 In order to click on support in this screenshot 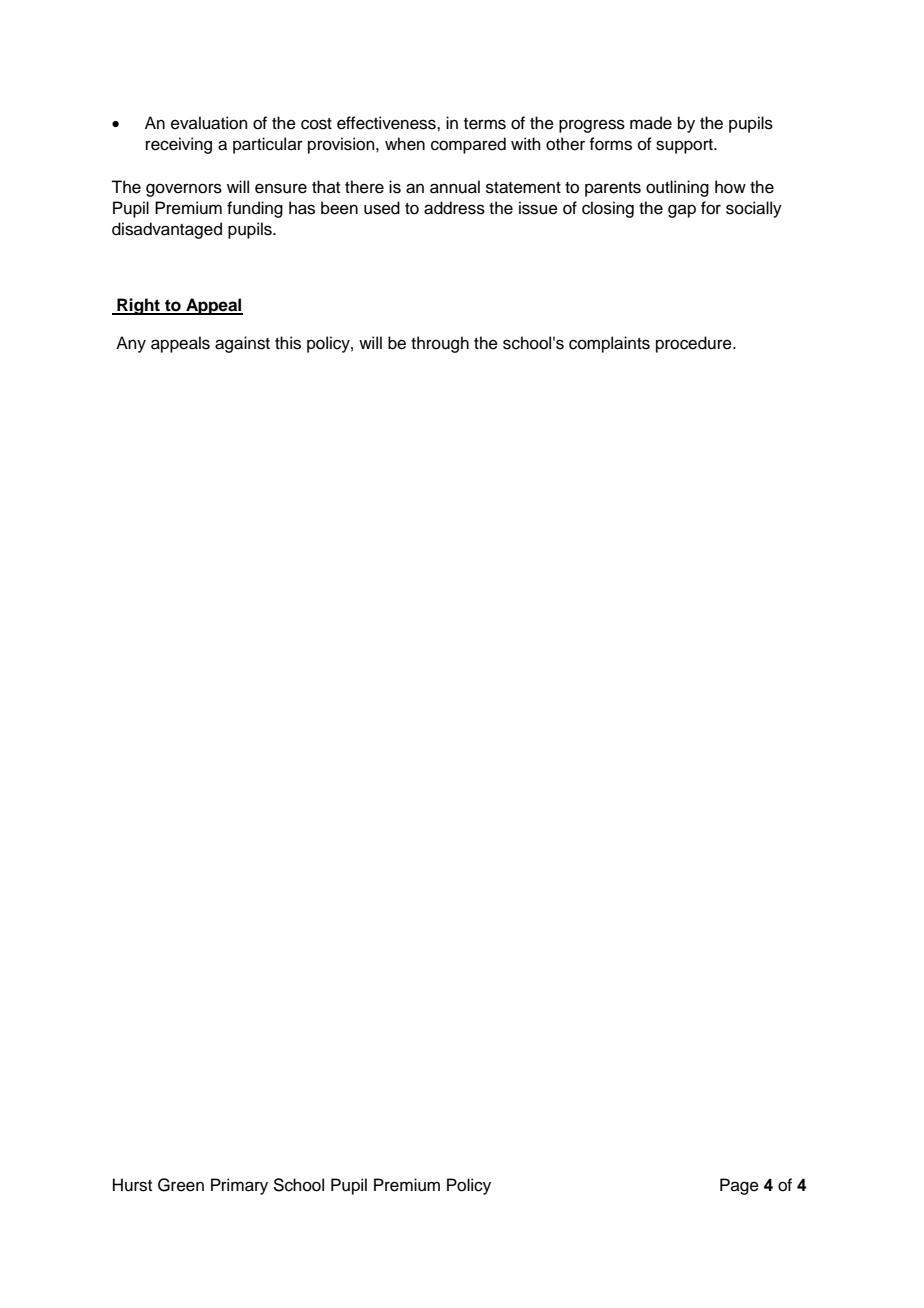, I will do `click(685, 146)`.
